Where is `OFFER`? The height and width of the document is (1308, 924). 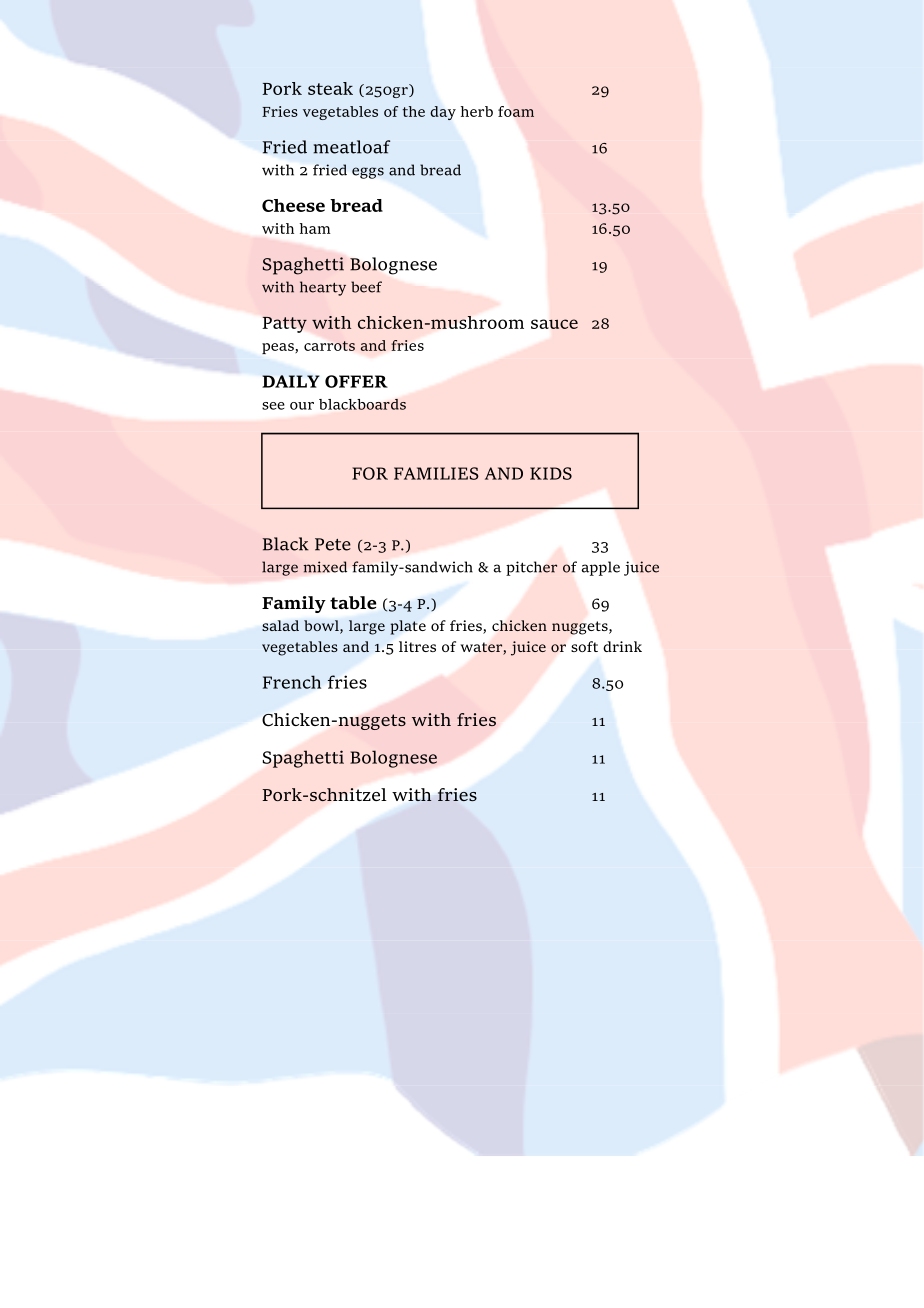 OFFER is located at coordinates (356, 381).
